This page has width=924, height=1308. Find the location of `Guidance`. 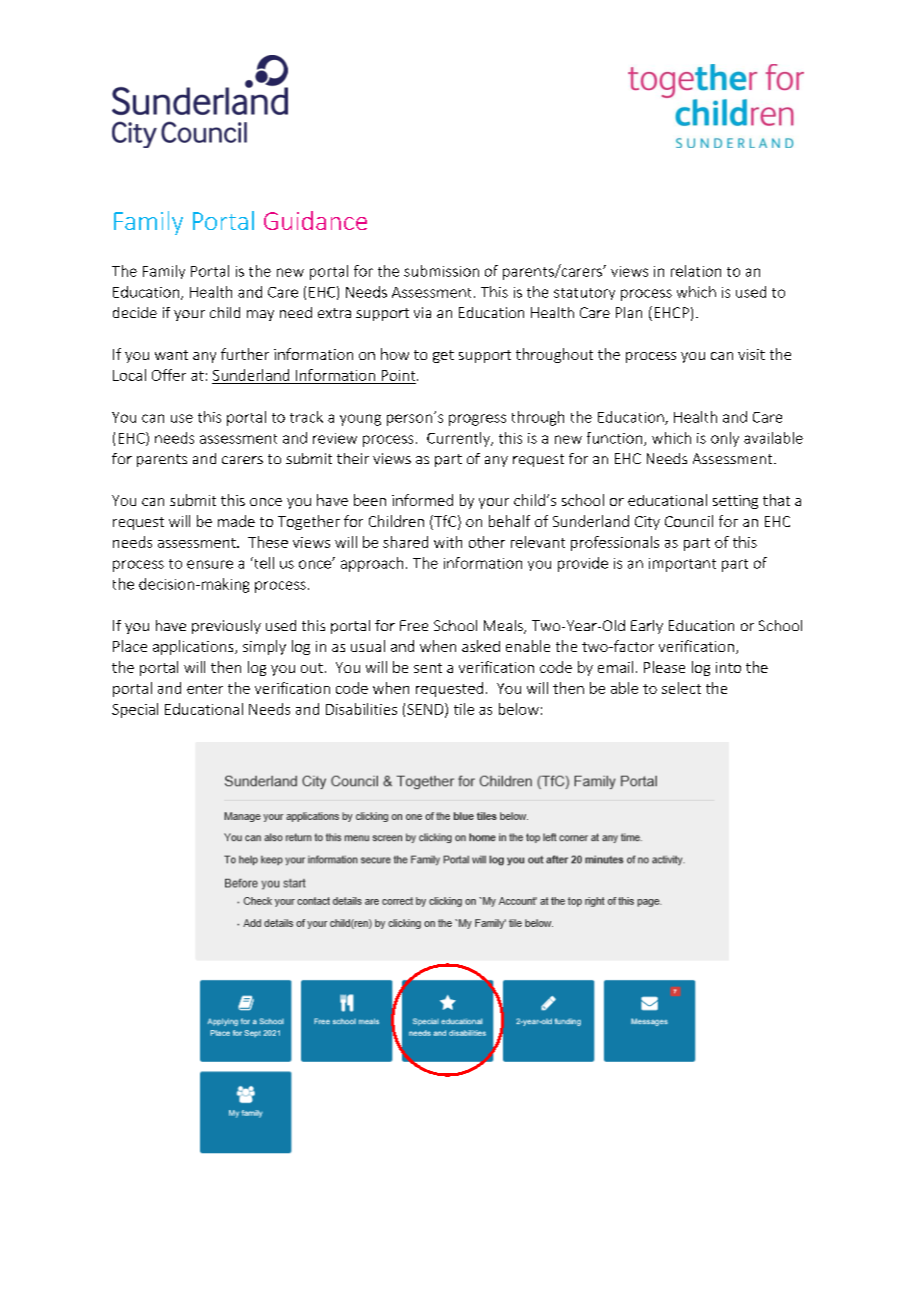

Guidance is located at coordinates (315, 220).
